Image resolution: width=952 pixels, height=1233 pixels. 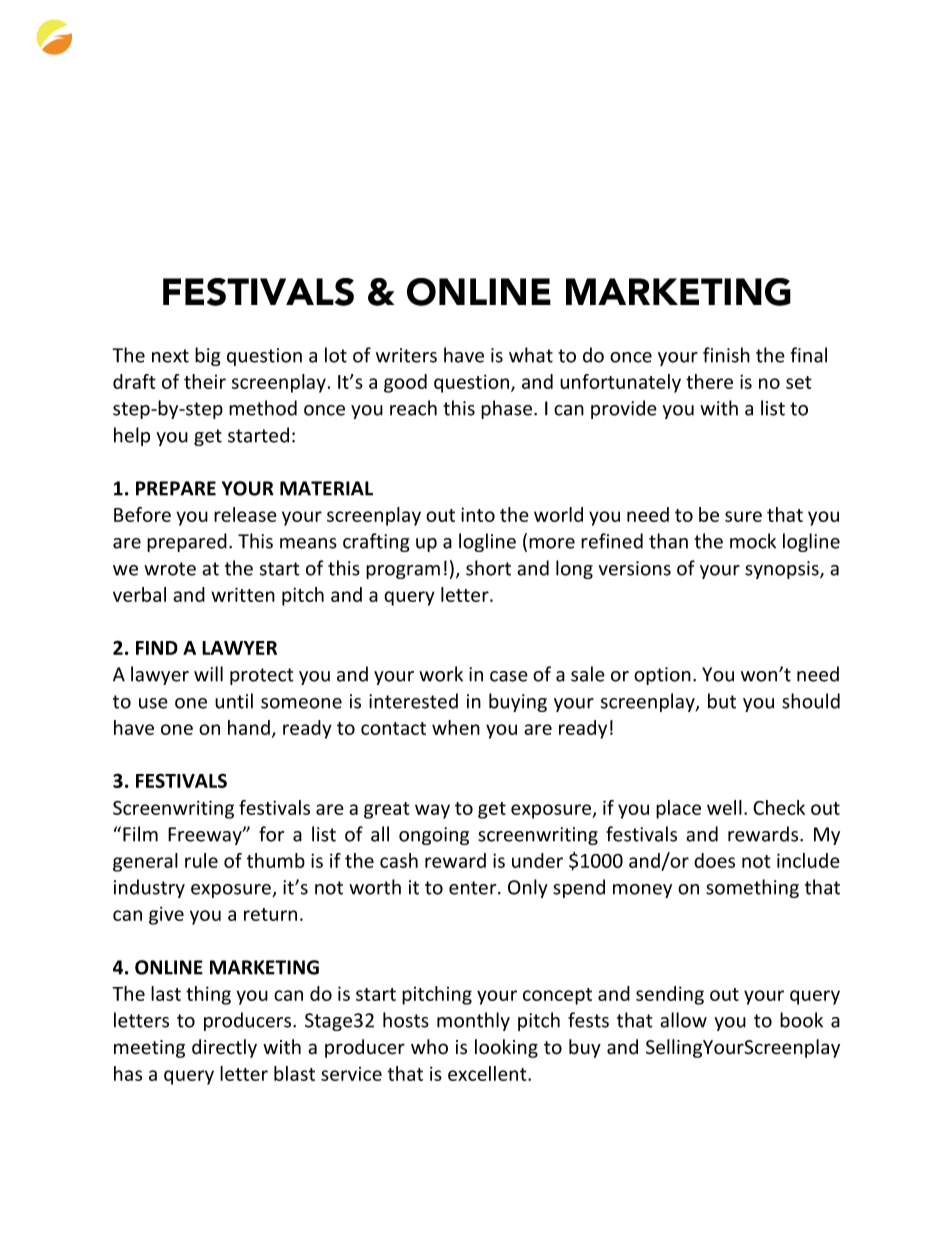 I want to click on allow, so click(x=683, y=1020).
